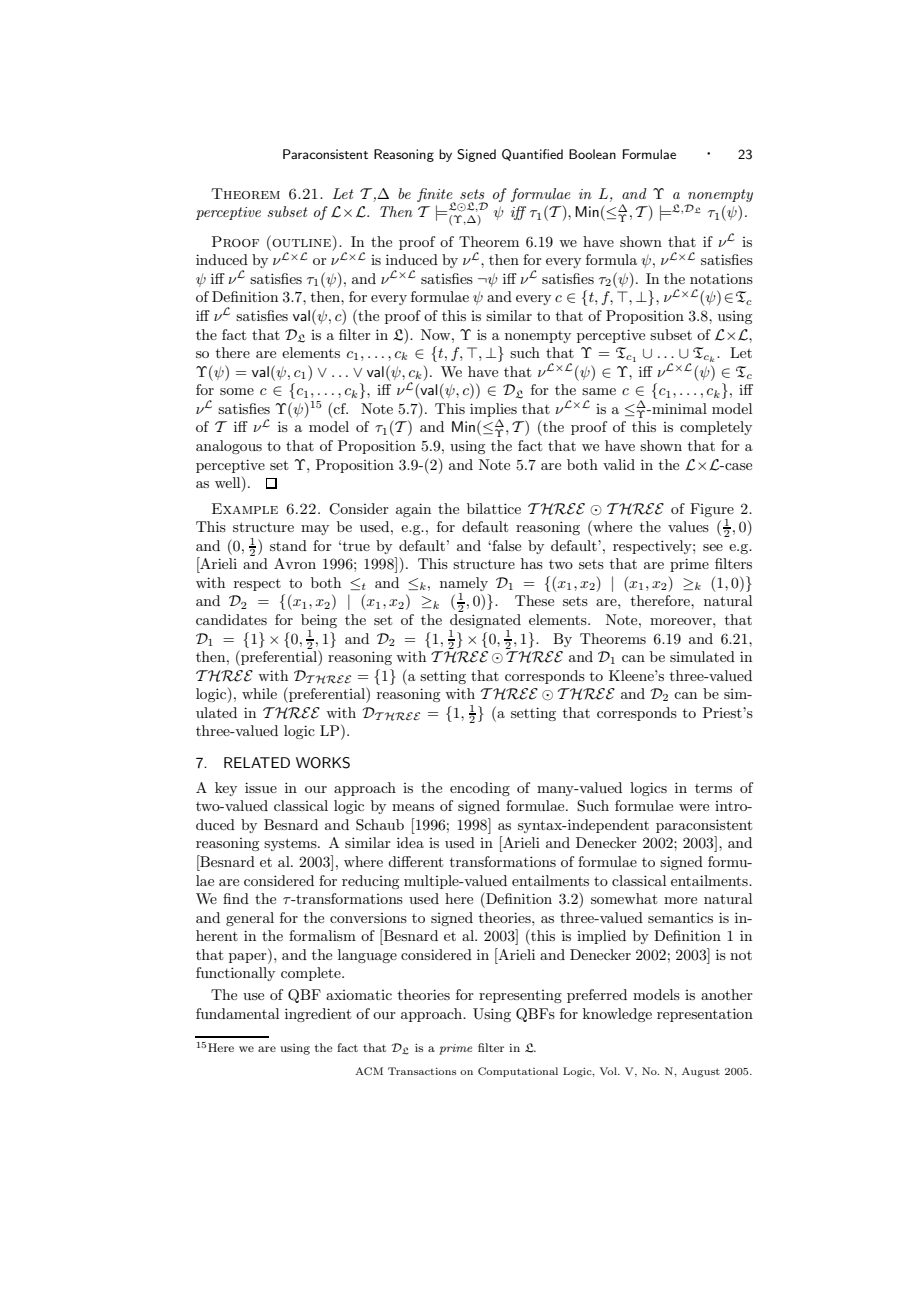 The image size is (924, 1308). What do you see at coordinates (592, 154) in the page?
I see `Boolean` at bounding box center [592, 154].
